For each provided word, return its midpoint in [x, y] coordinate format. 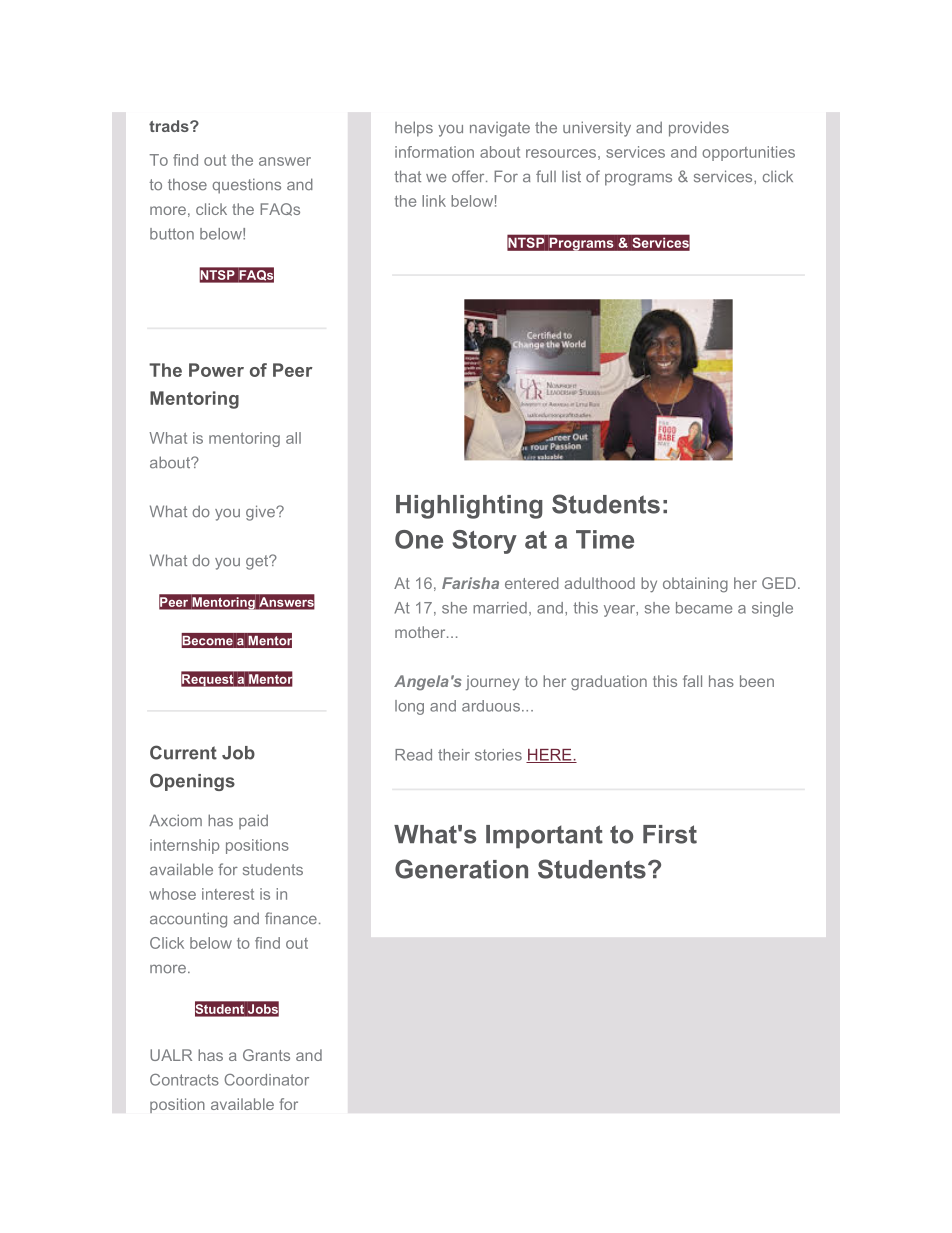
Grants [266, 1055]
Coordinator [266, 1080]
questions [247, 186]
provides [699, 129]
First [670, 834]
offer [469, 176]
